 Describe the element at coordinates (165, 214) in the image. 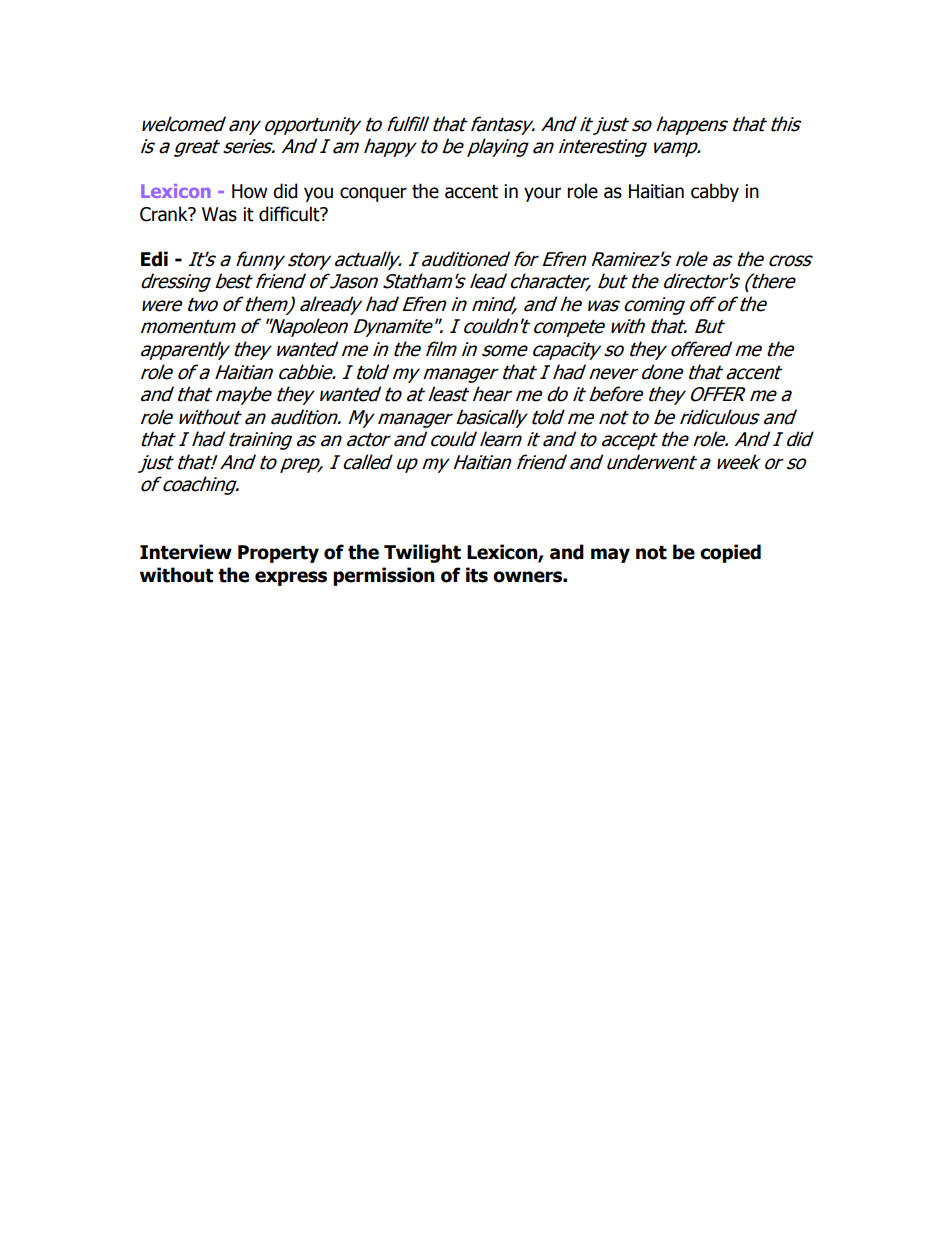

I see `Crank` at that location.
